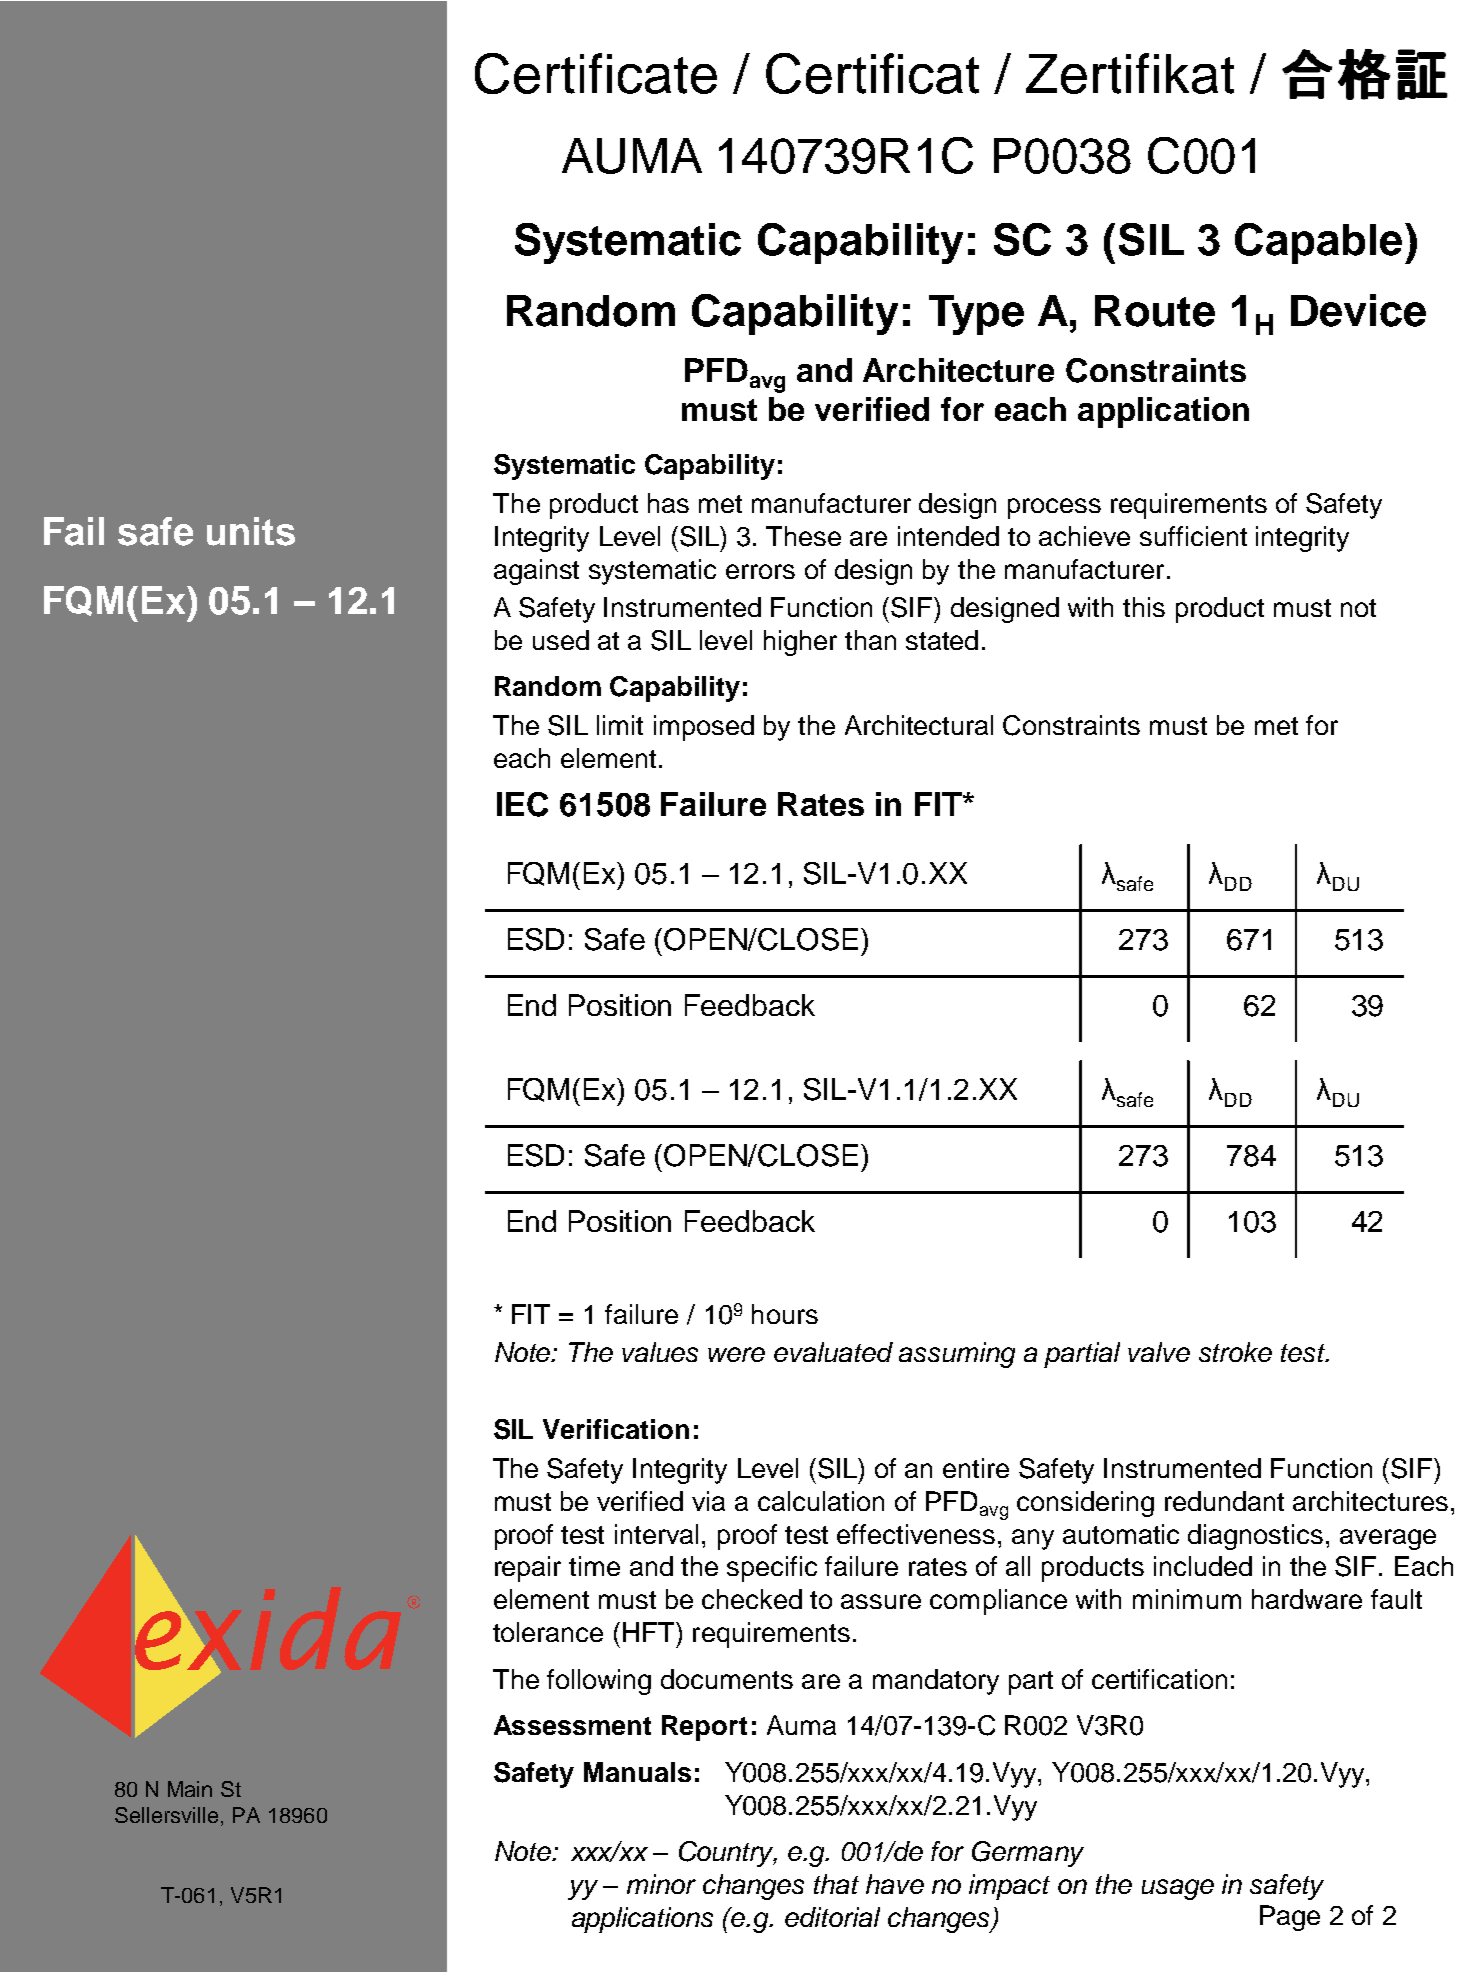 The height and width of the screenshot is (1972, 1479). Describe the element at coordinates (976, 315) in the screenshot. I see `Type` at that location.
